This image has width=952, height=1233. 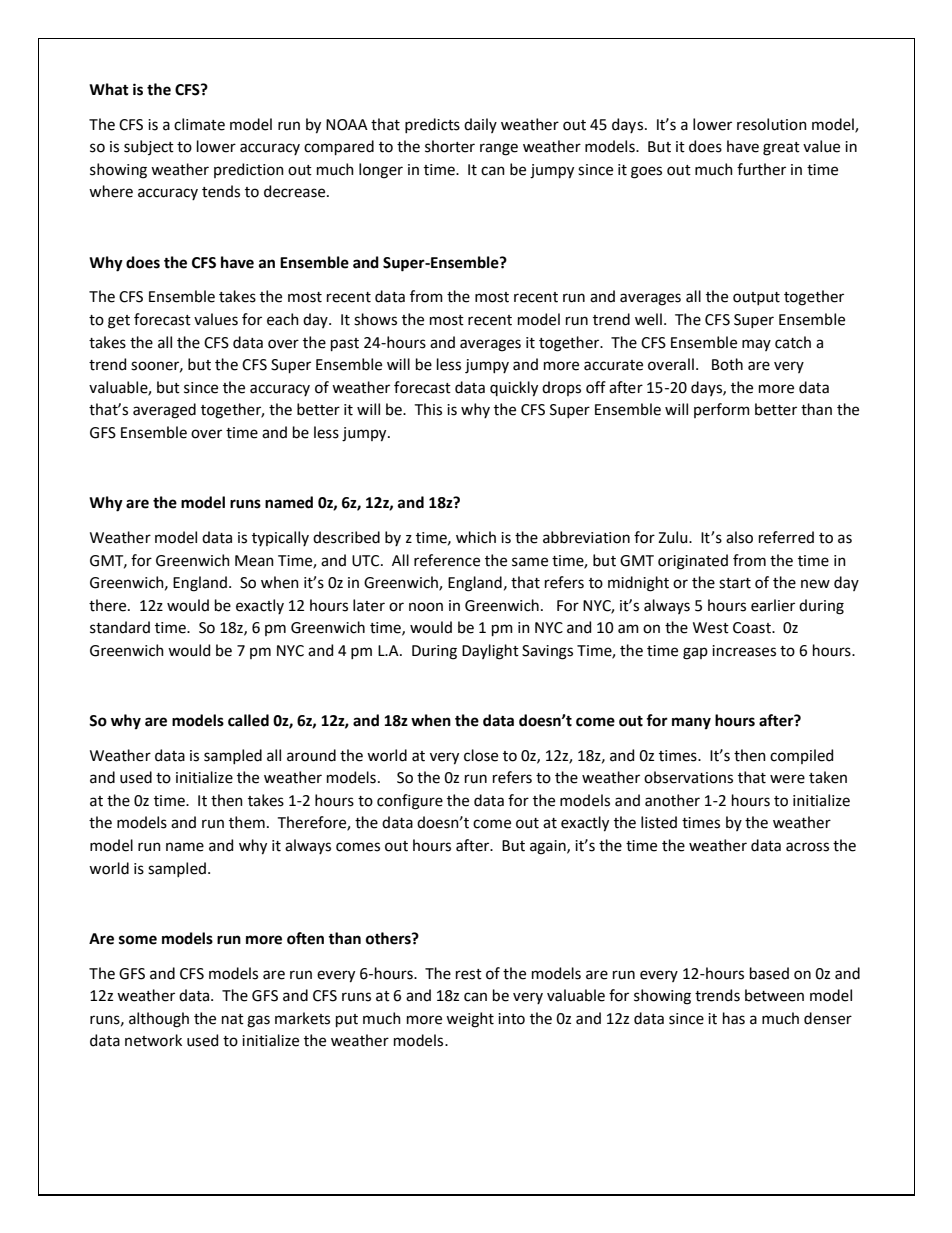 I want to click on called, so click(x=248, y=720).
